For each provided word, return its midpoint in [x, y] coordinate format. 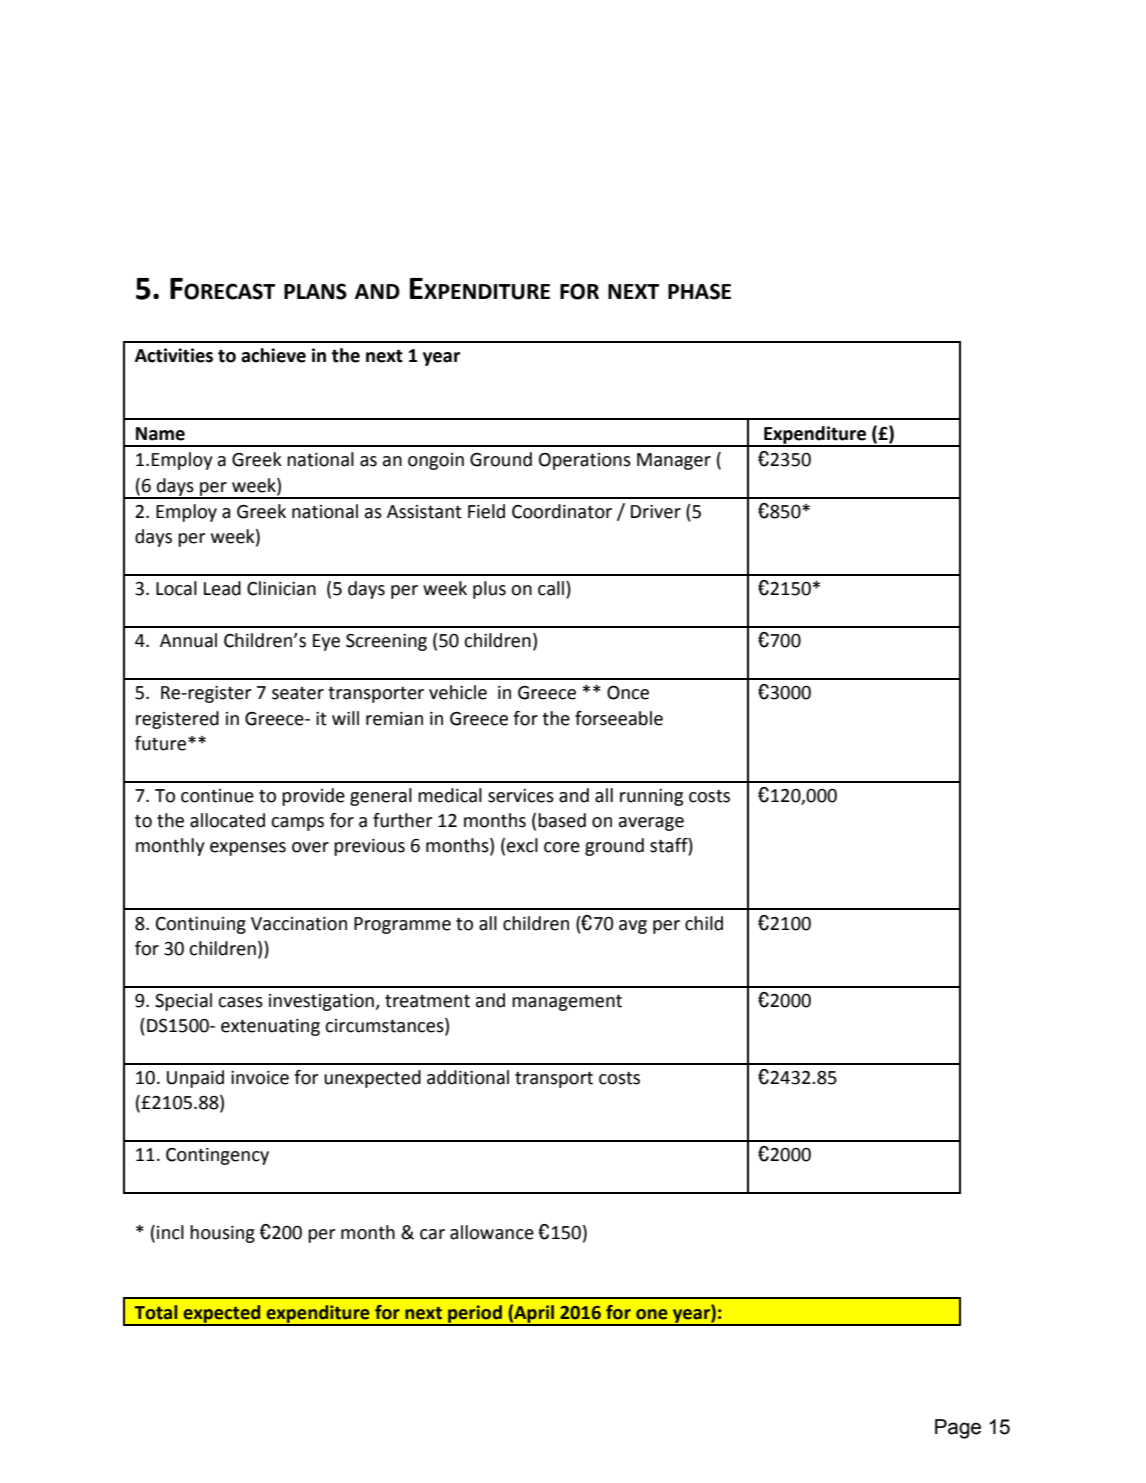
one [652, 1314]
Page [958, 1429]
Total [156, 1312]
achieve [273, 355]
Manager [674, 461]
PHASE [699, 291]
